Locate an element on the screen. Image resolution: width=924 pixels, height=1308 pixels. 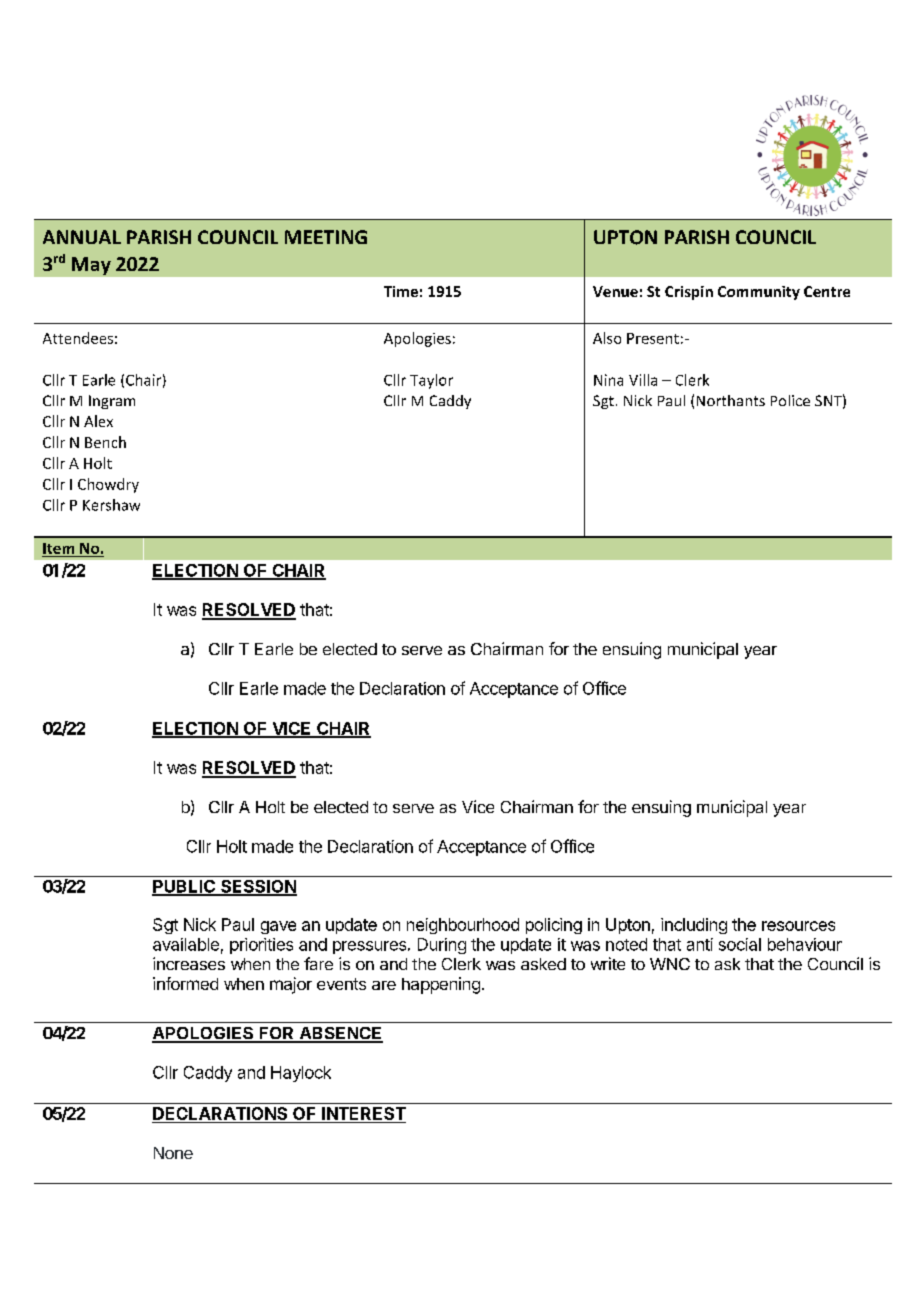
Taylor is located at coordinates (431, 381).
